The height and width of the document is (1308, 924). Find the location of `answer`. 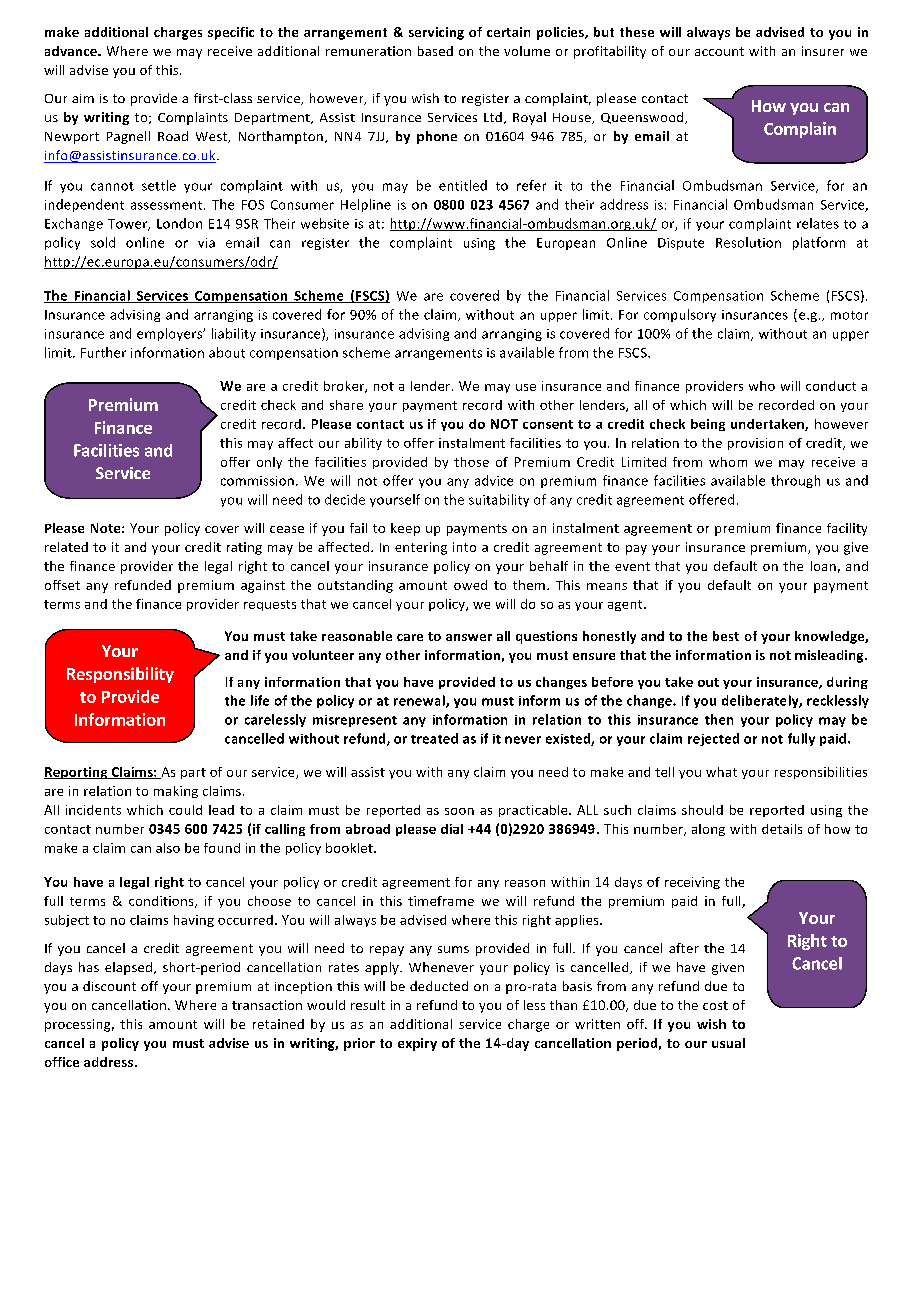

answer is located at coordinates (469, 637).
